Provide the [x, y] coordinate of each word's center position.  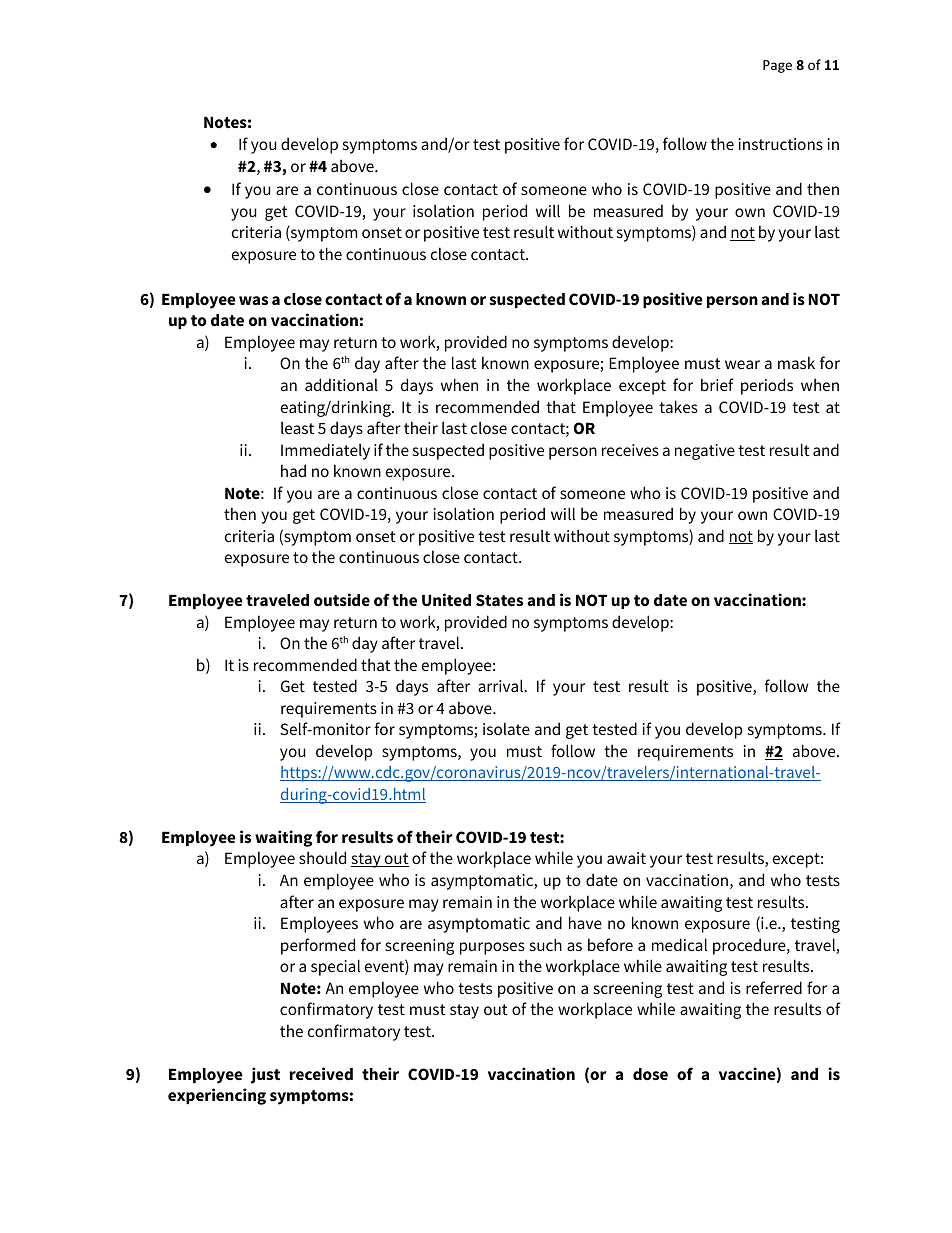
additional [341, 384]
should [322, 857]
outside [342, 599]
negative [705, 452]
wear [742, 364]
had [293, 470]
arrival [502, 685]
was [253, 300]
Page [777, 66]
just [265, 1075]
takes [678, 406]
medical [679, 944]
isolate [506, 728]
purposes [492, 948]
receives [630, 450]
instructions [781, 144]
